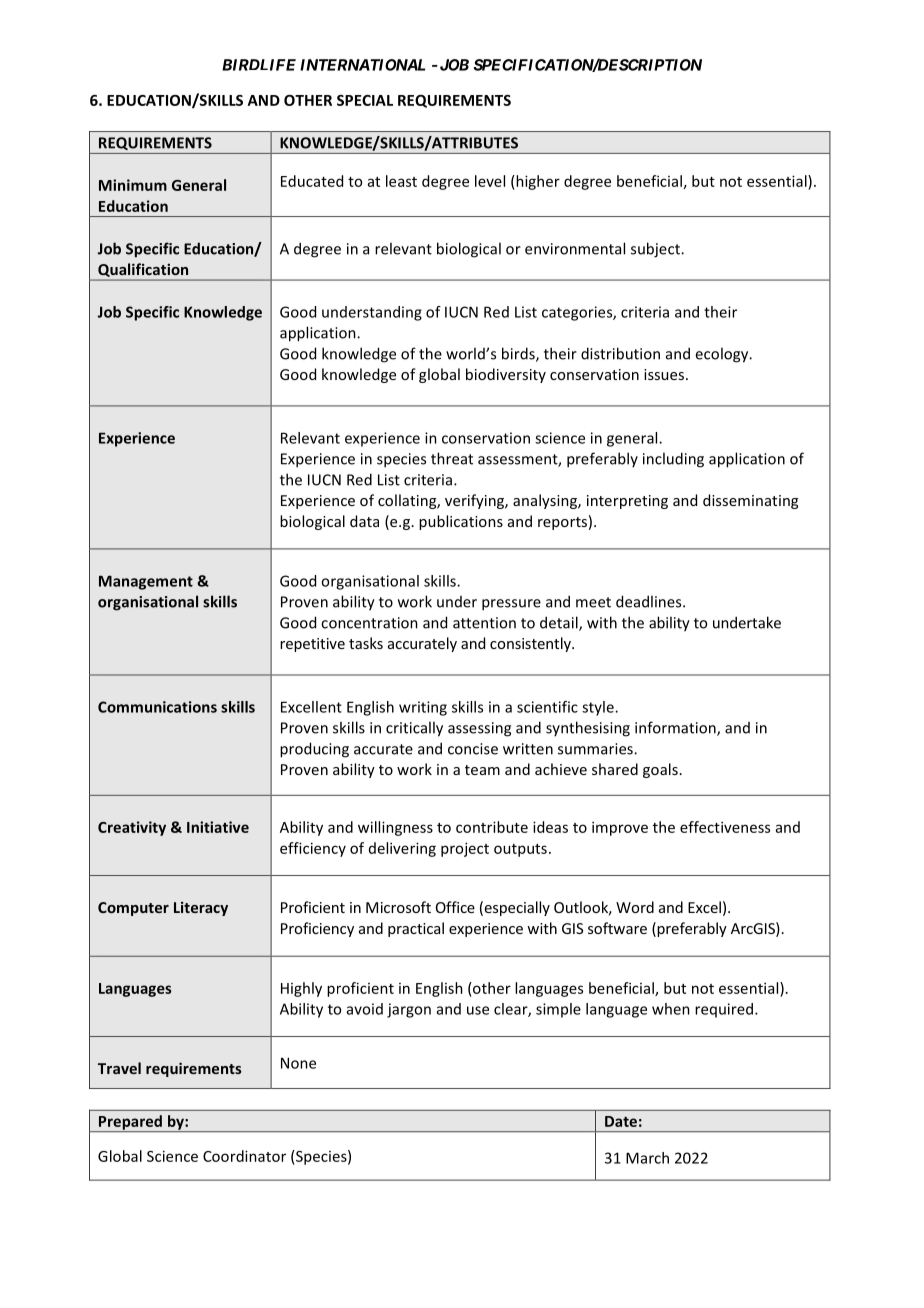  I want to click on deadlines, so click(650, 601).
